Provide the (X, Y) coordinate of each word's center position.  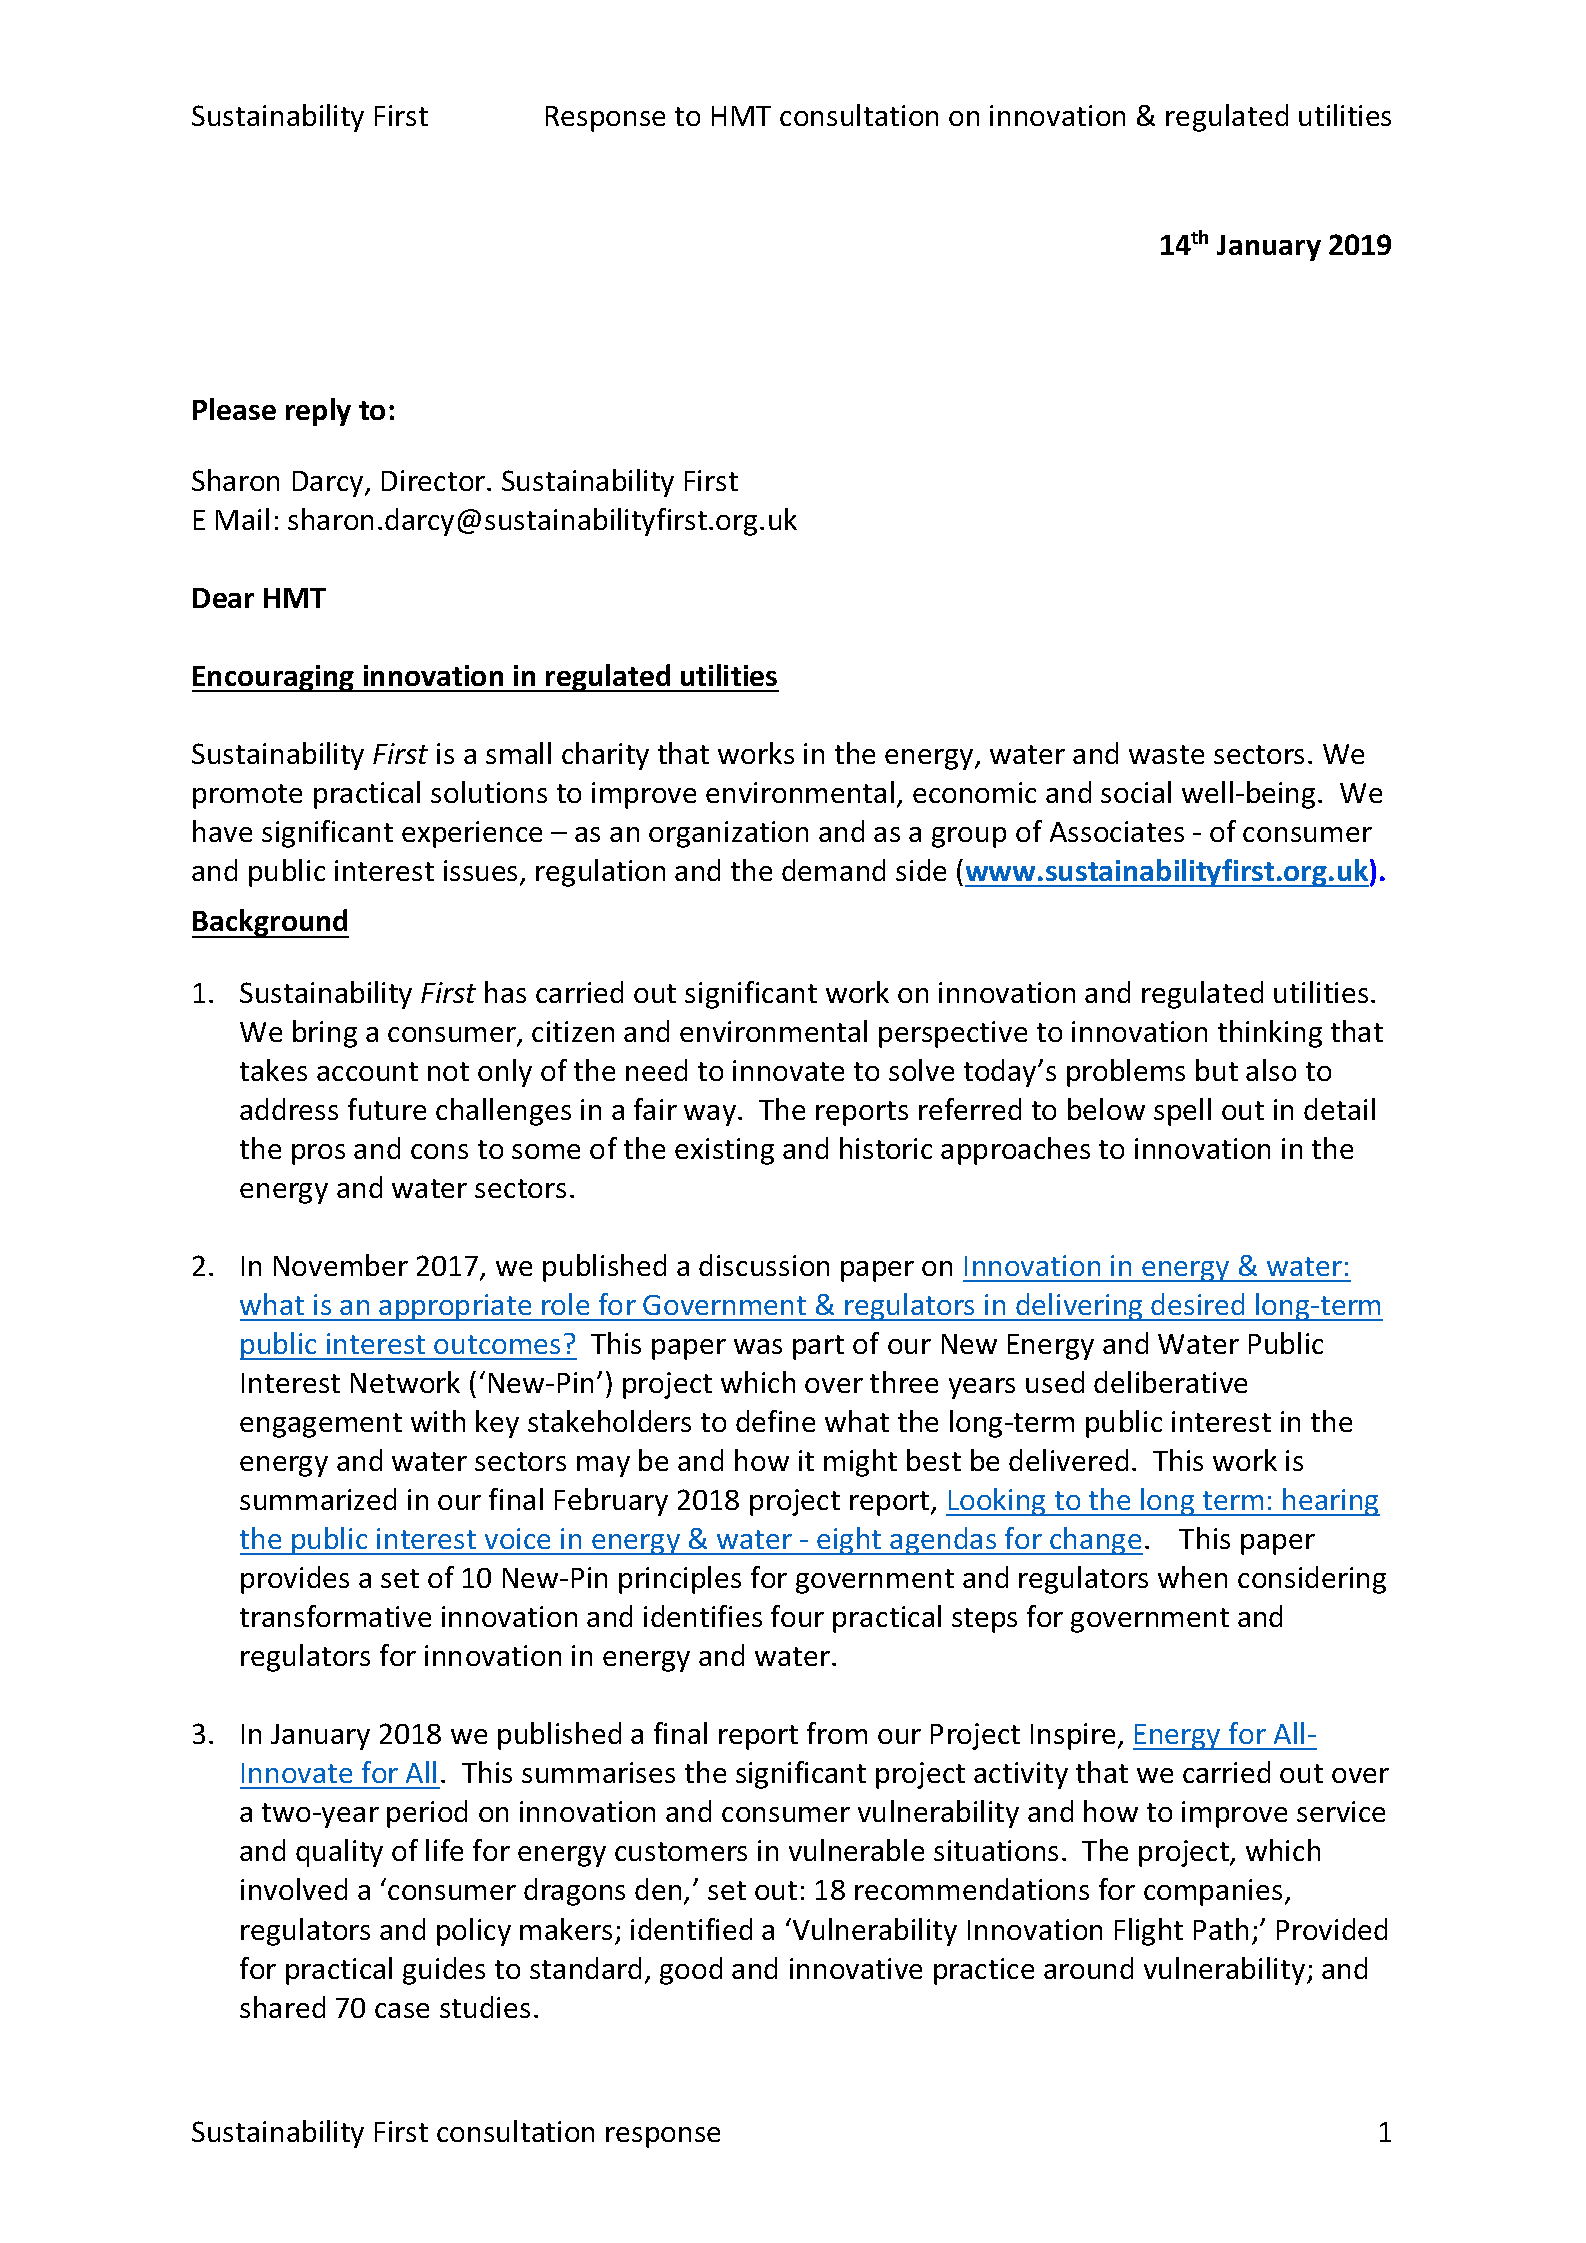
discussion (764, 1265)
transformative (335, 1616)
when (1192, 1577)
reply (318, 412)
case (402, 2010)
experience (472, 834)
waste (1166, 754)
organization (728, 834)
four (797, 1616)
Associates (1117, 831)
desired (1197, 1304)
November (341, 1265)
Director (435, 480)
